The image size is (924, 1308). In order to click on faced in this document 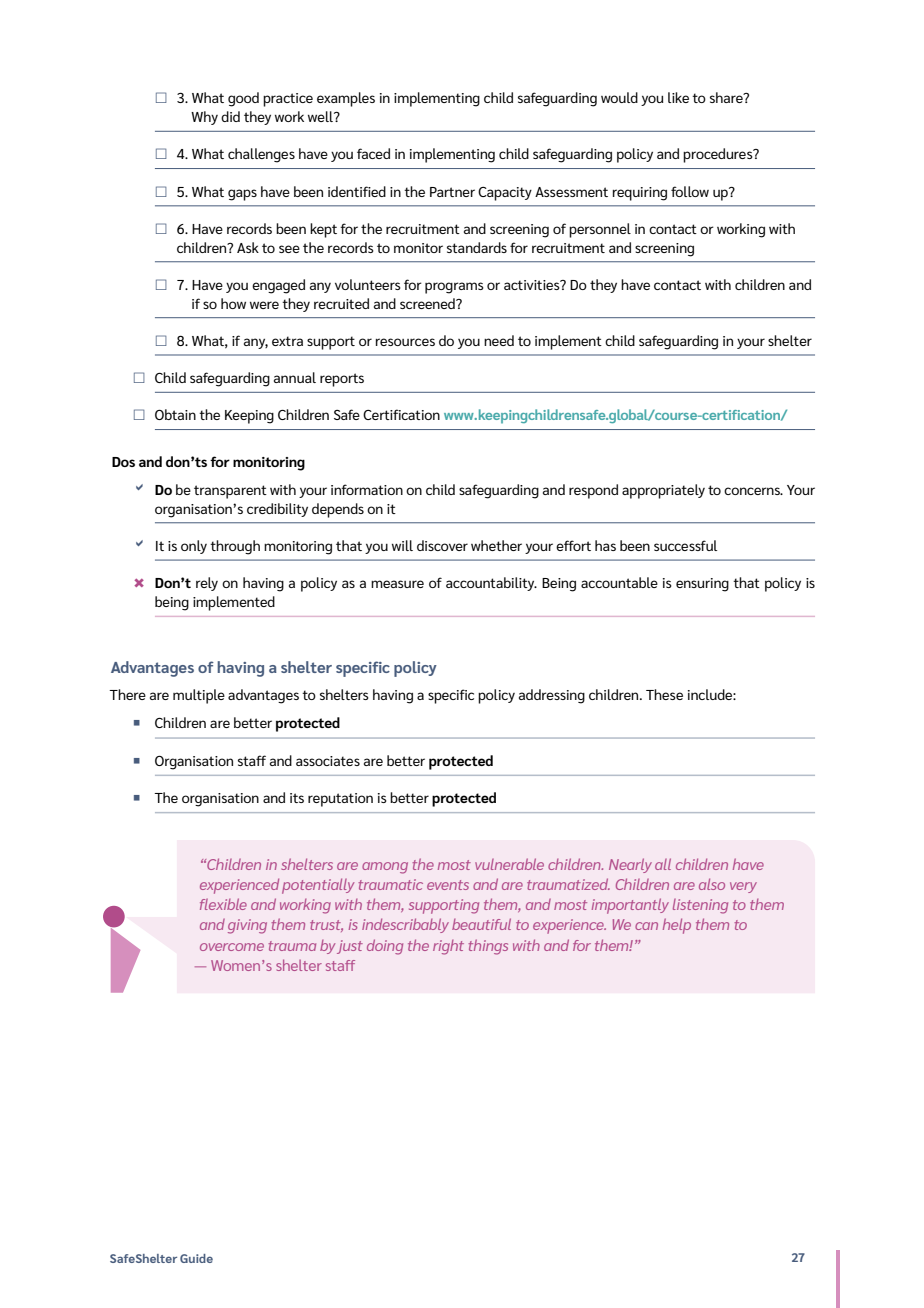, I will do `click(373, 153)`.
